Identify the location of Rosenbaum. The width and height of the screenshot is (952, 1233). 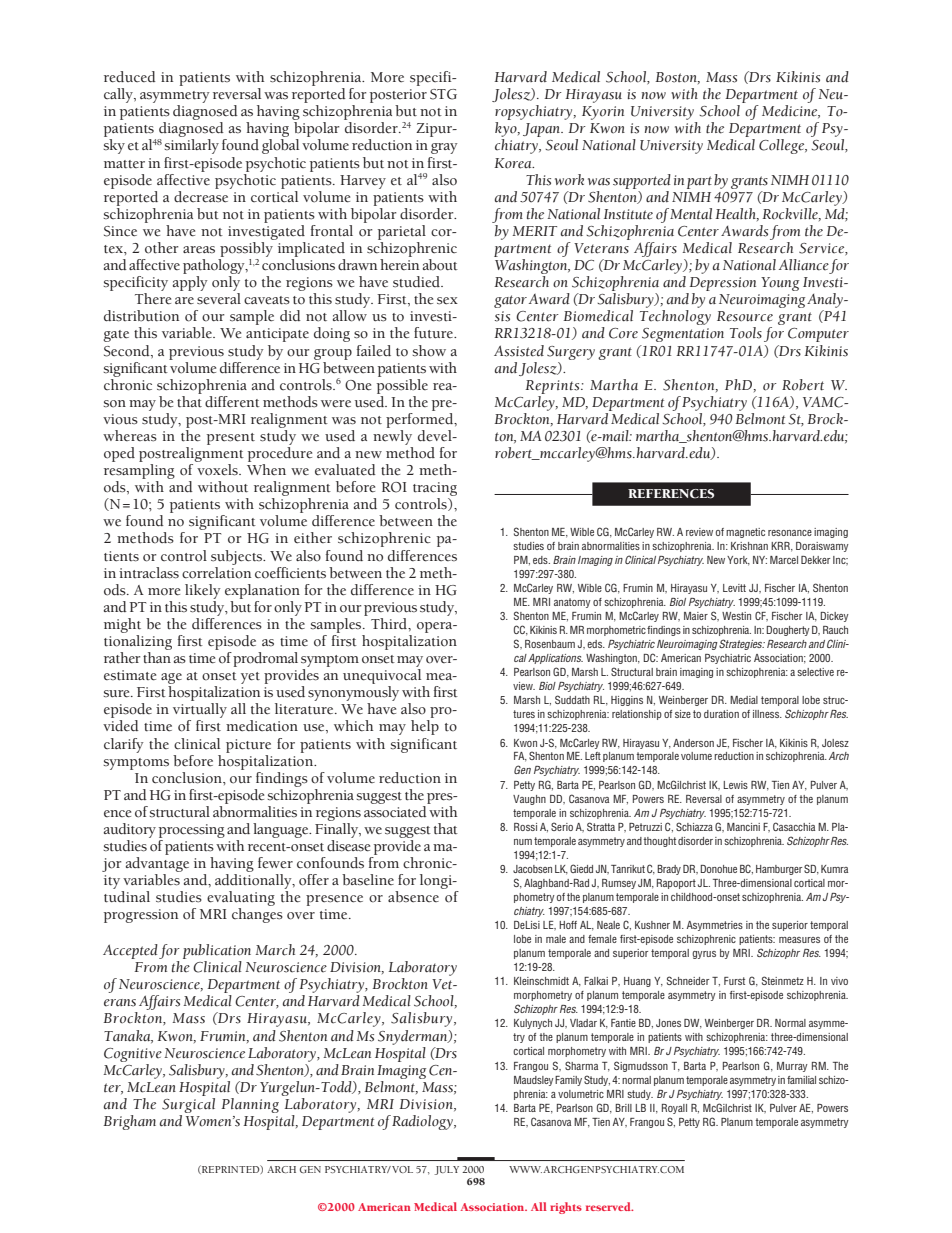
(550, 644).
